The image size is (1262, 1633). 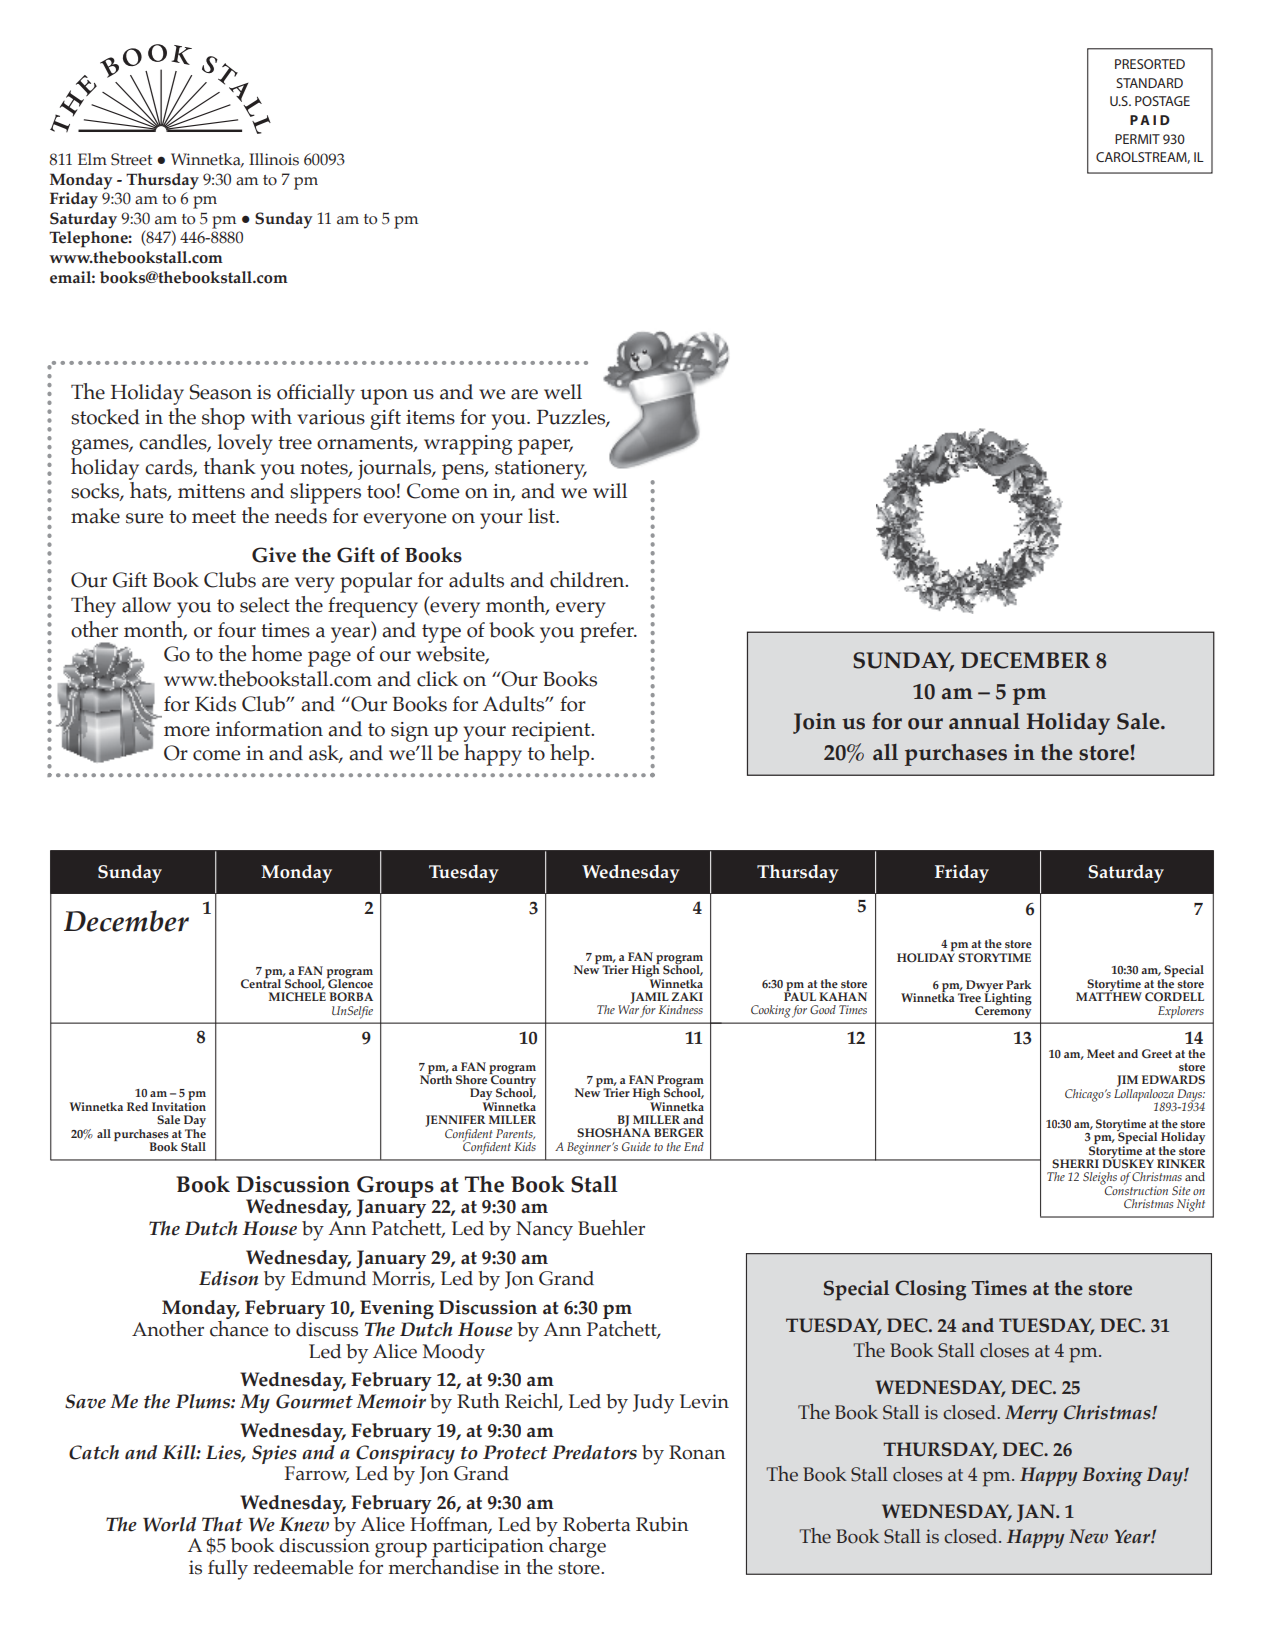 What do you see at coordinates (1137, 139) in the image?
I see `PERMIT` at bounding box center [1137, 139].
